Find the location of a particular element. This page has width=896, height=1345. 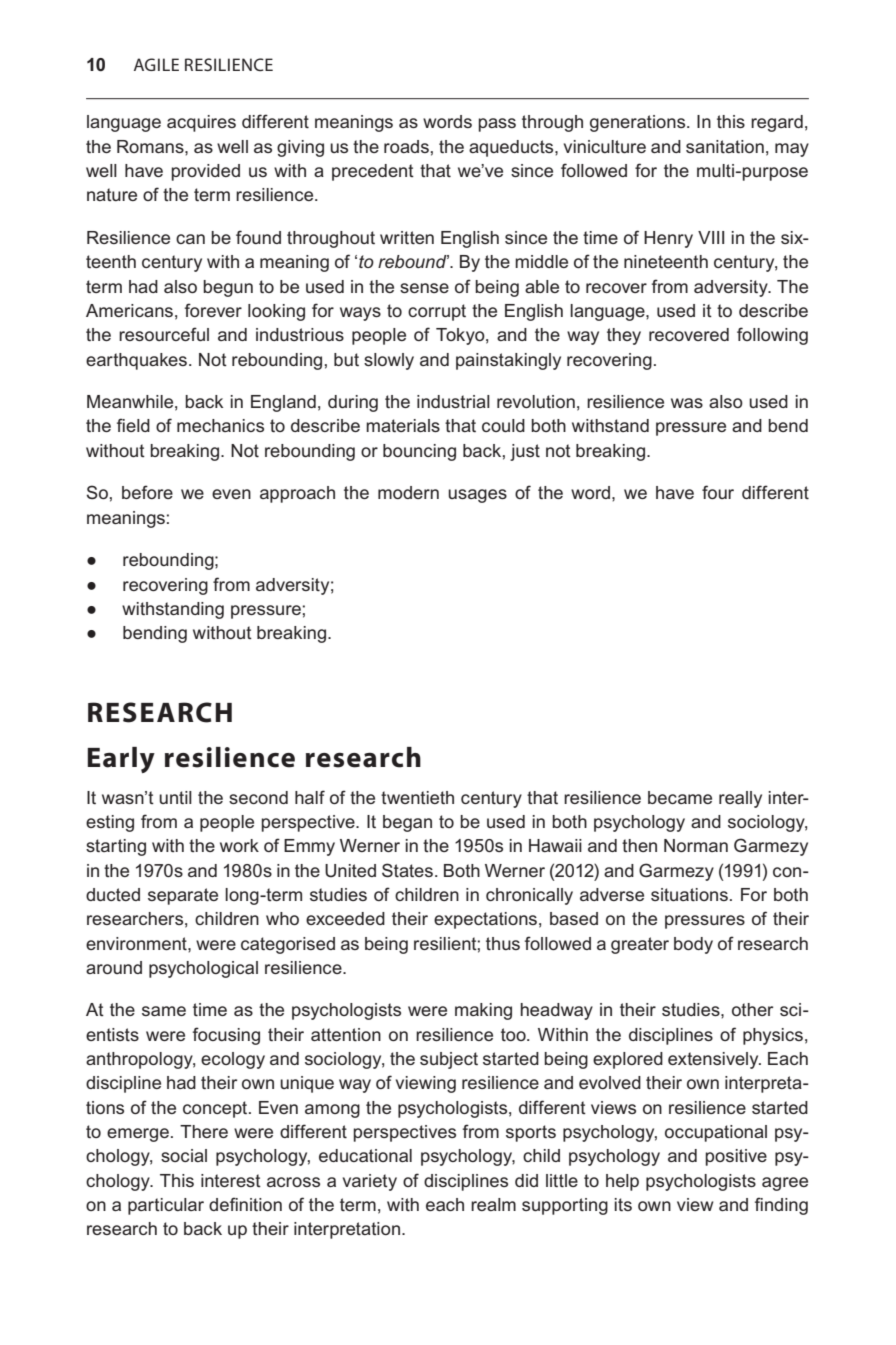

twentieth is located at coordinates (417, 797).
